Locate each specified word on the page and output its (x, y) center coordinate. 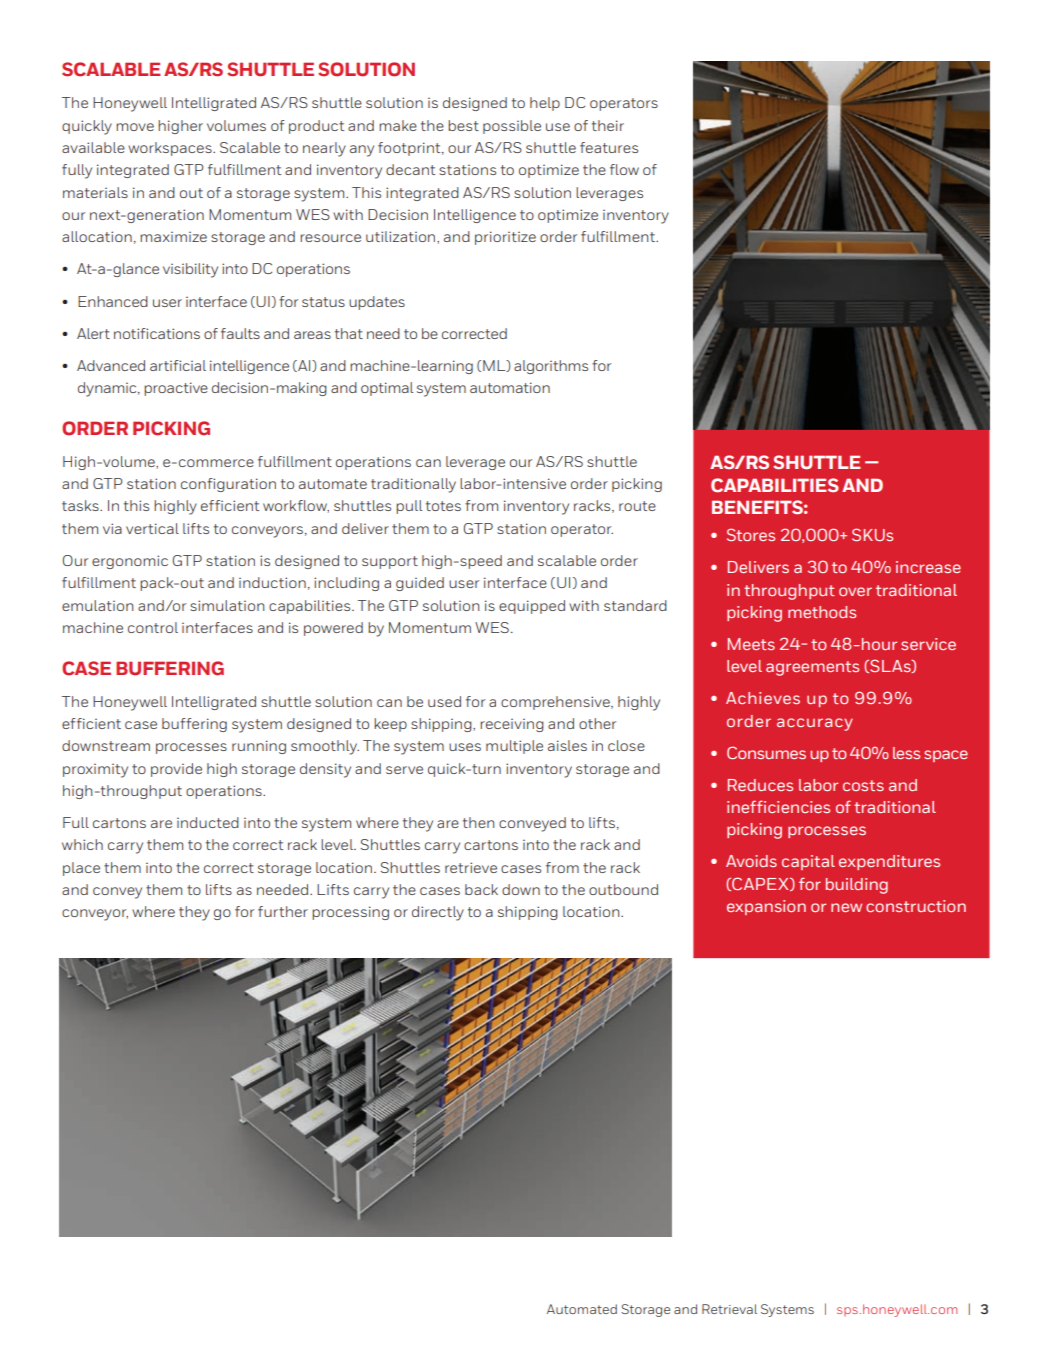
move (135, 127)
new (846, 907)
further (283, 911)
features (609, 147)
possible (512, 127)
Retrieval (729, 1309)
